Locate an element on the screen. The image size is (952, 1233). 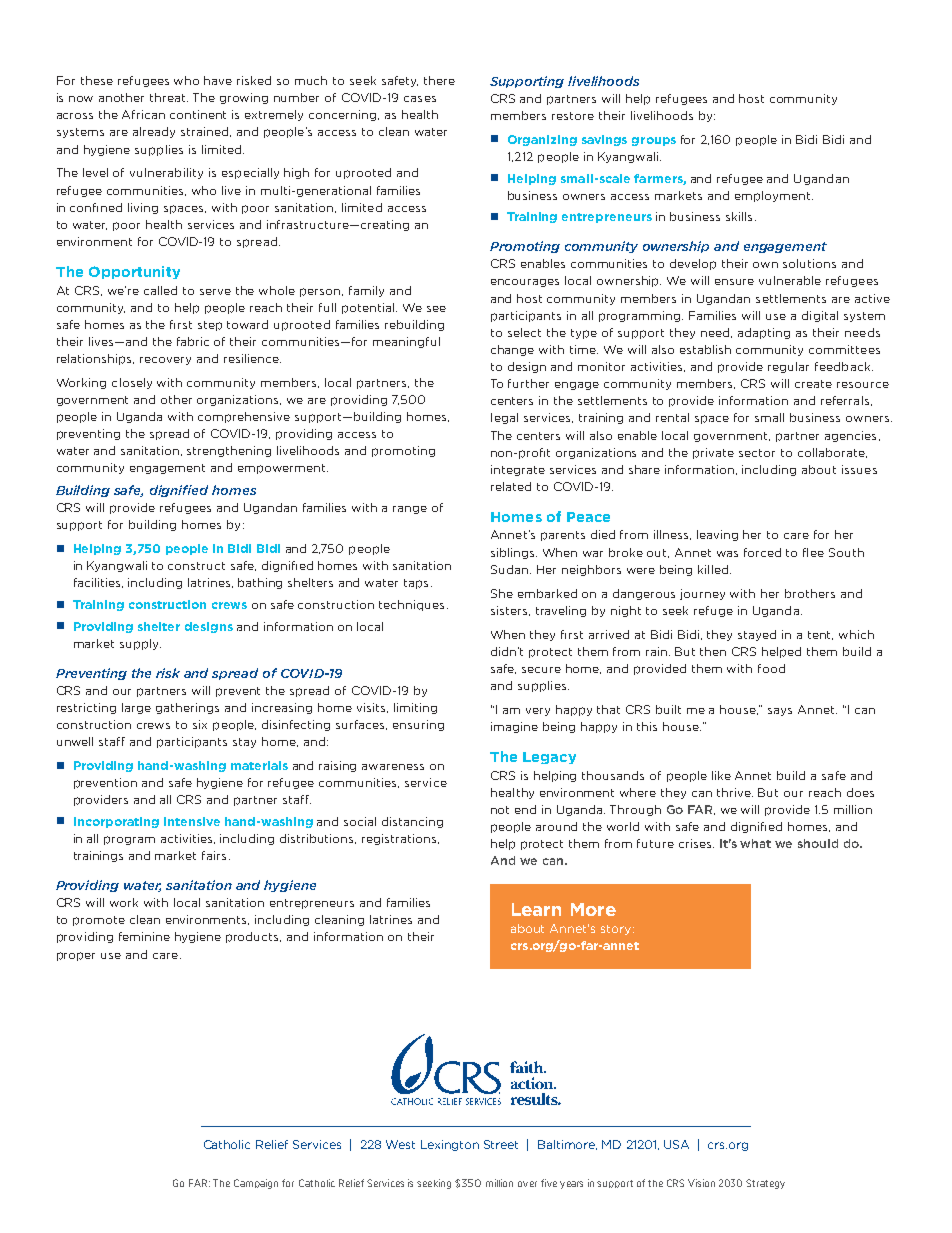
Learn is located at coordinates (536, 909).
